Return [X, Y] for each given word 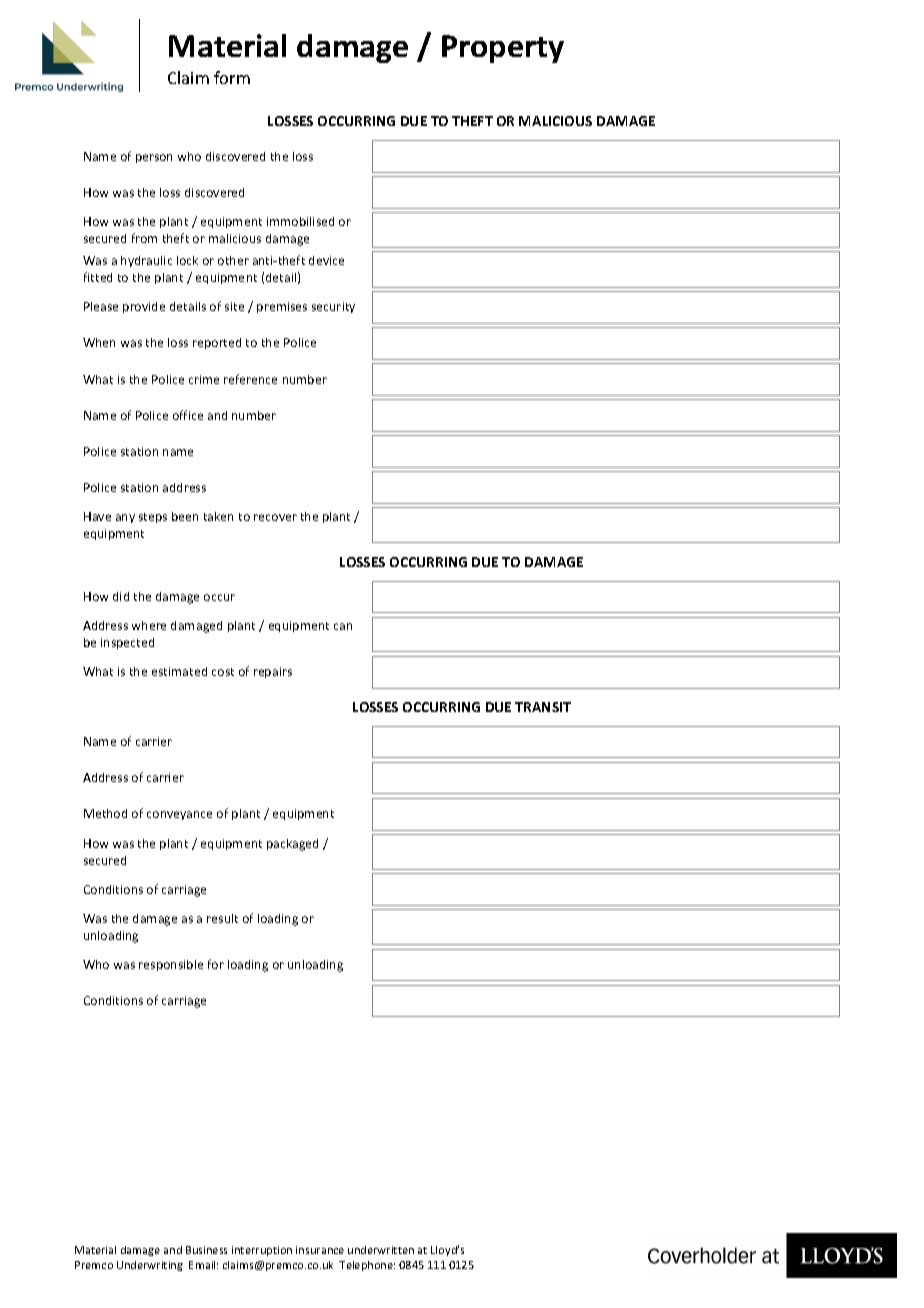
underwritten [381, 1250]
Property [503, 49]
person [154, 158]
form [232, 77]
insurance [320, 1250]
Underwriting [150, 1266]
